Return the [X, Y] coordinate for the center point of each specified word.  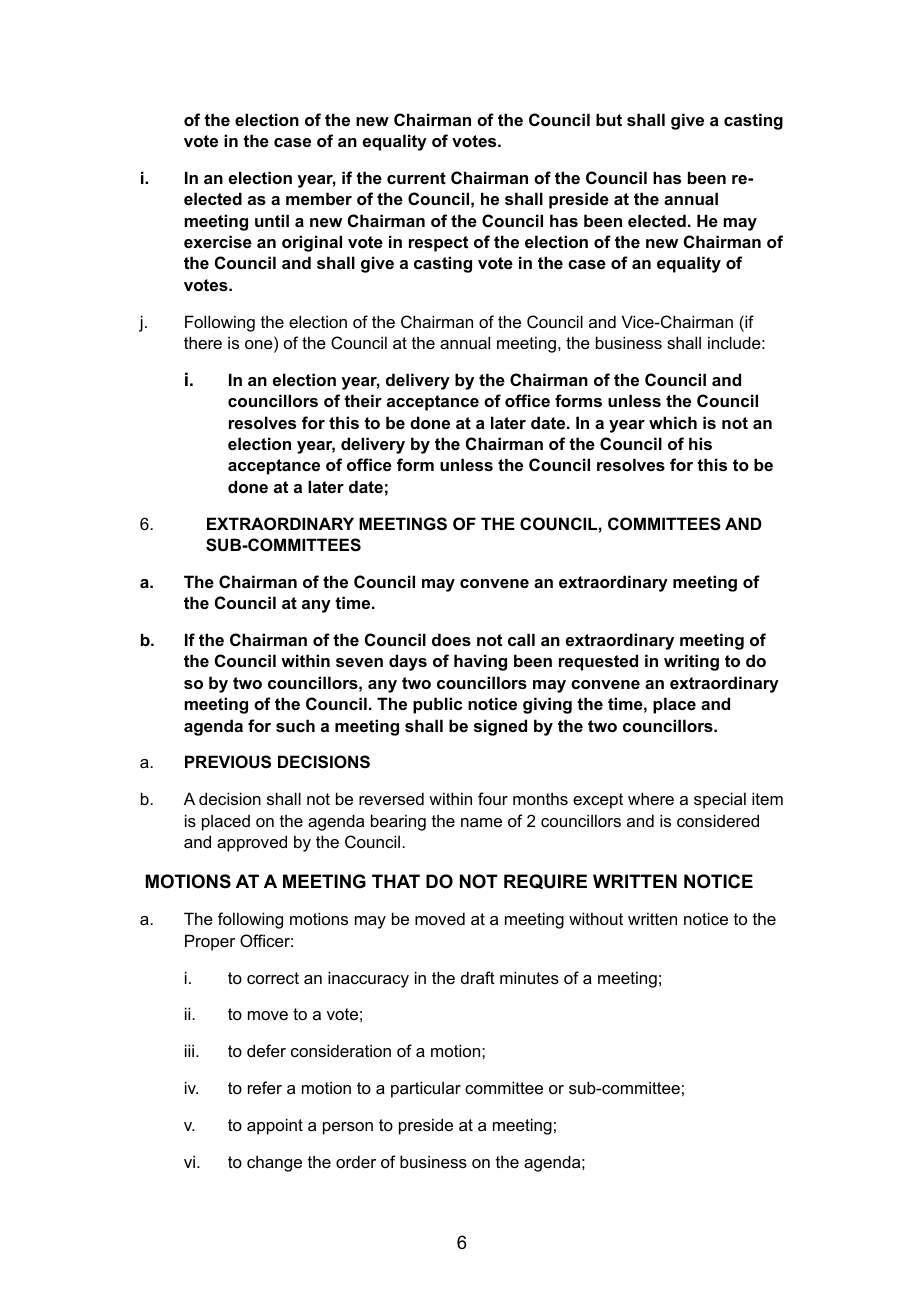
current [416, 178]
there [203, 342]
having [480, 662]
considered [718, 820]
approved [252, 843]
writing [691, 662]
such [295, 725]
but [609, 119]
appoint [275, 1126]
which [673, 422]
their [363, 400]
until [272, 220]
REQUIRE [545, 881]
